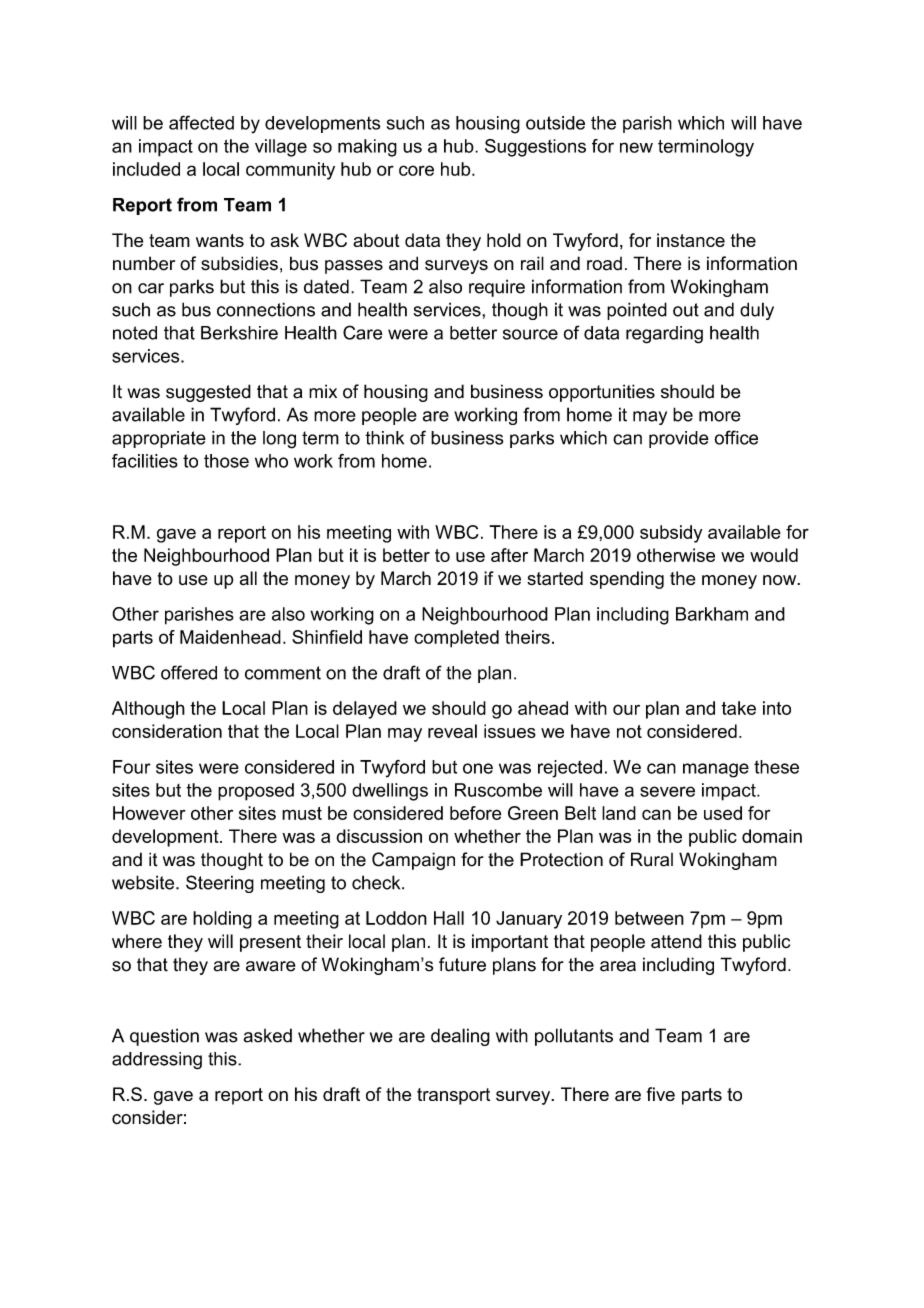 This screenshot has height=1308, width=924. I want to click on Maidenhead, so click(230, 637).
